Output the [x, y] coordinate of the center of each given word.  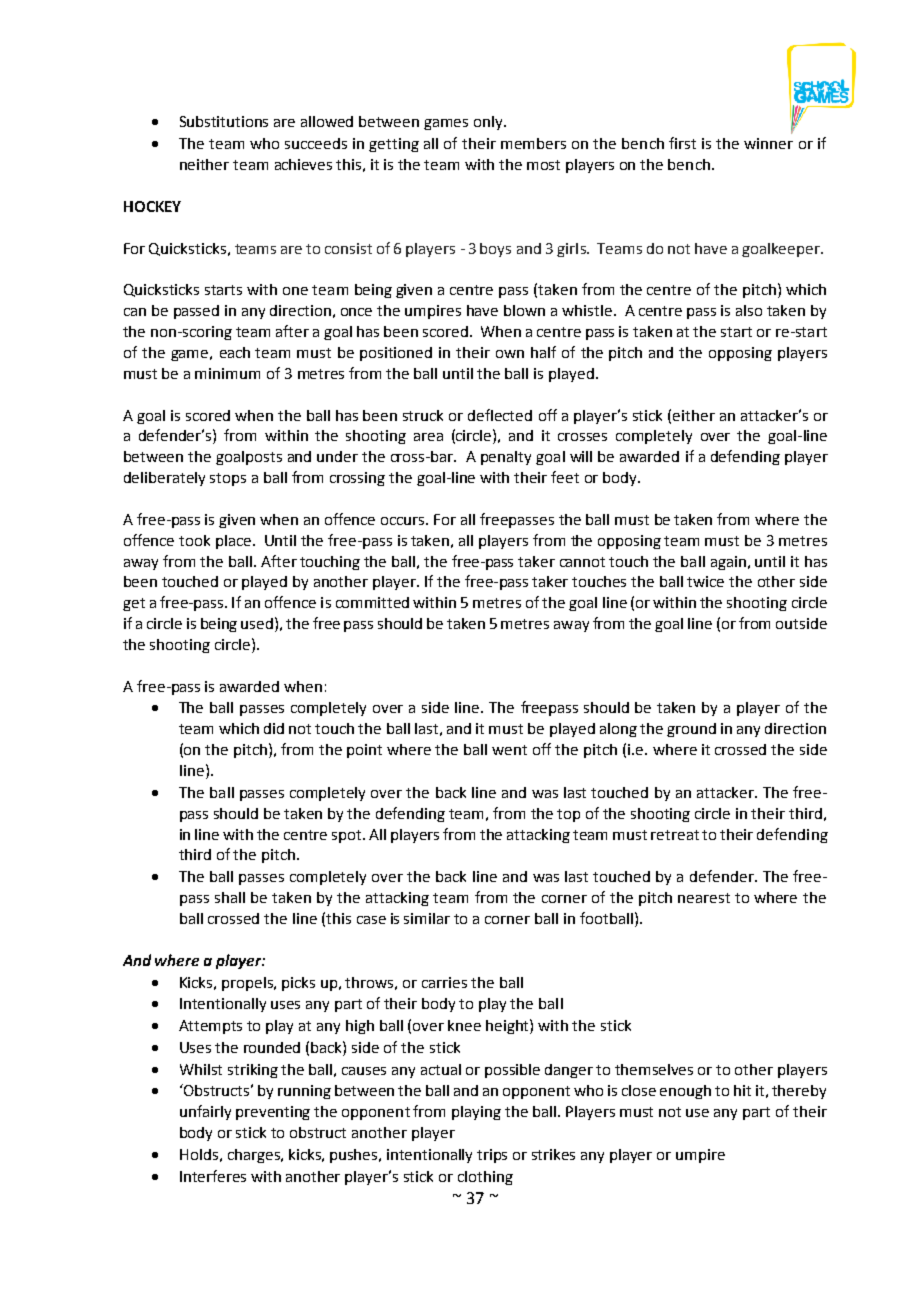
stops [228, 479]
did [274, 728]
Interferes [213, 1176]
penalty [506, 458]
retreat [675, 835]
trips [492, 1156]
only [489, 123]
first [682, 143]
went [509, 750]
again [728, 563]
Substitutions [224, 121]
